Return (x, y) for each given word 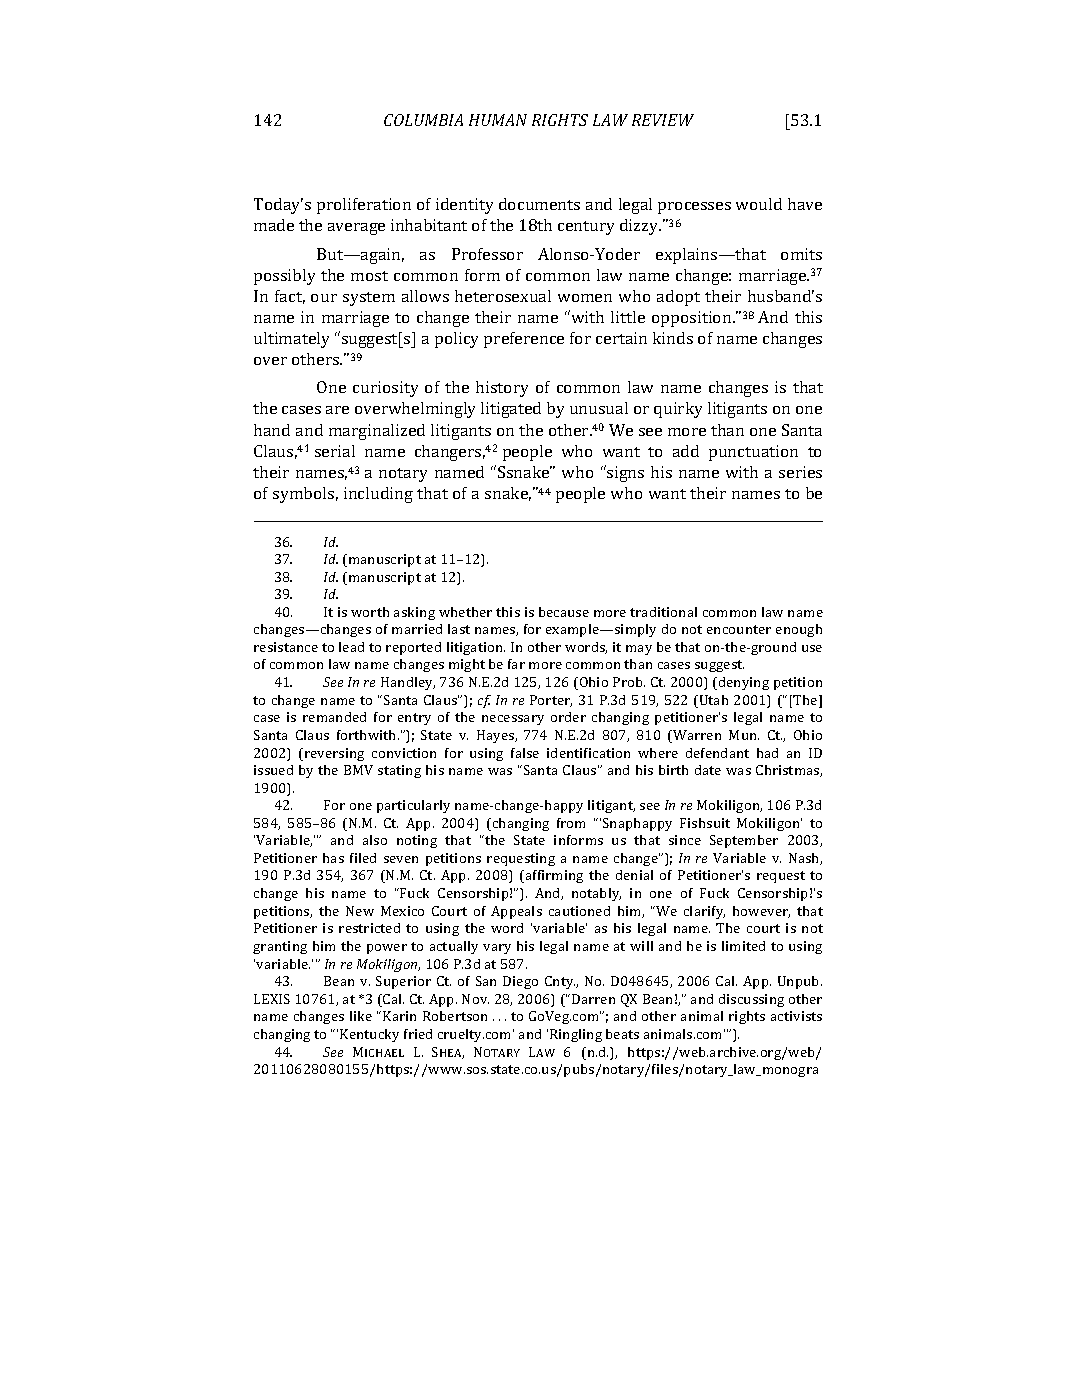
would (759, 204)
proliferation (364, 206)
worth (370, 612)
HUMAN (498, 120)
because (564, 612)
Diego (520, 982)
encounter (739, 629)
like (361, 1016)
